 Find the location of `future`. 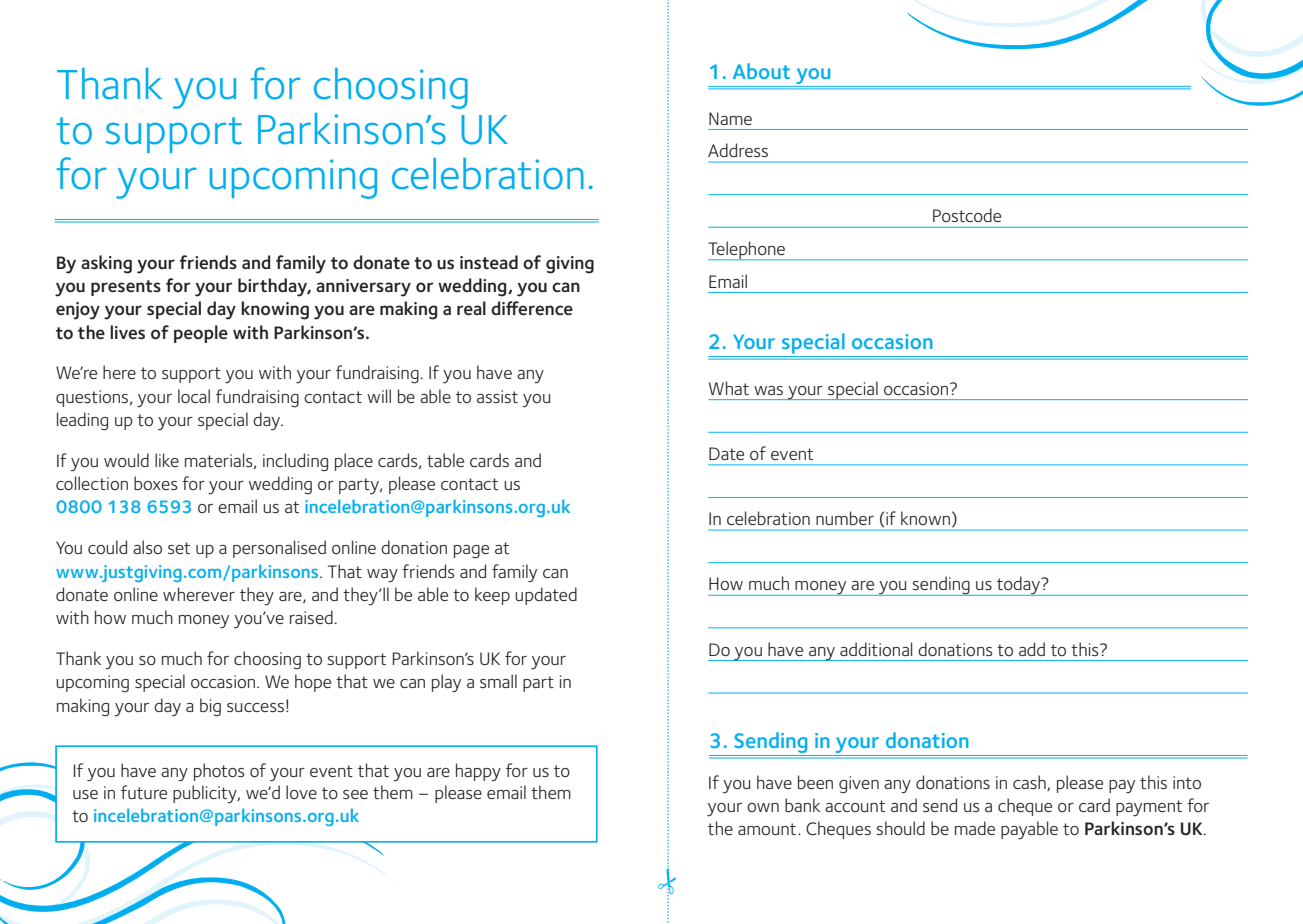

future is located at coordinates (144, 792).
